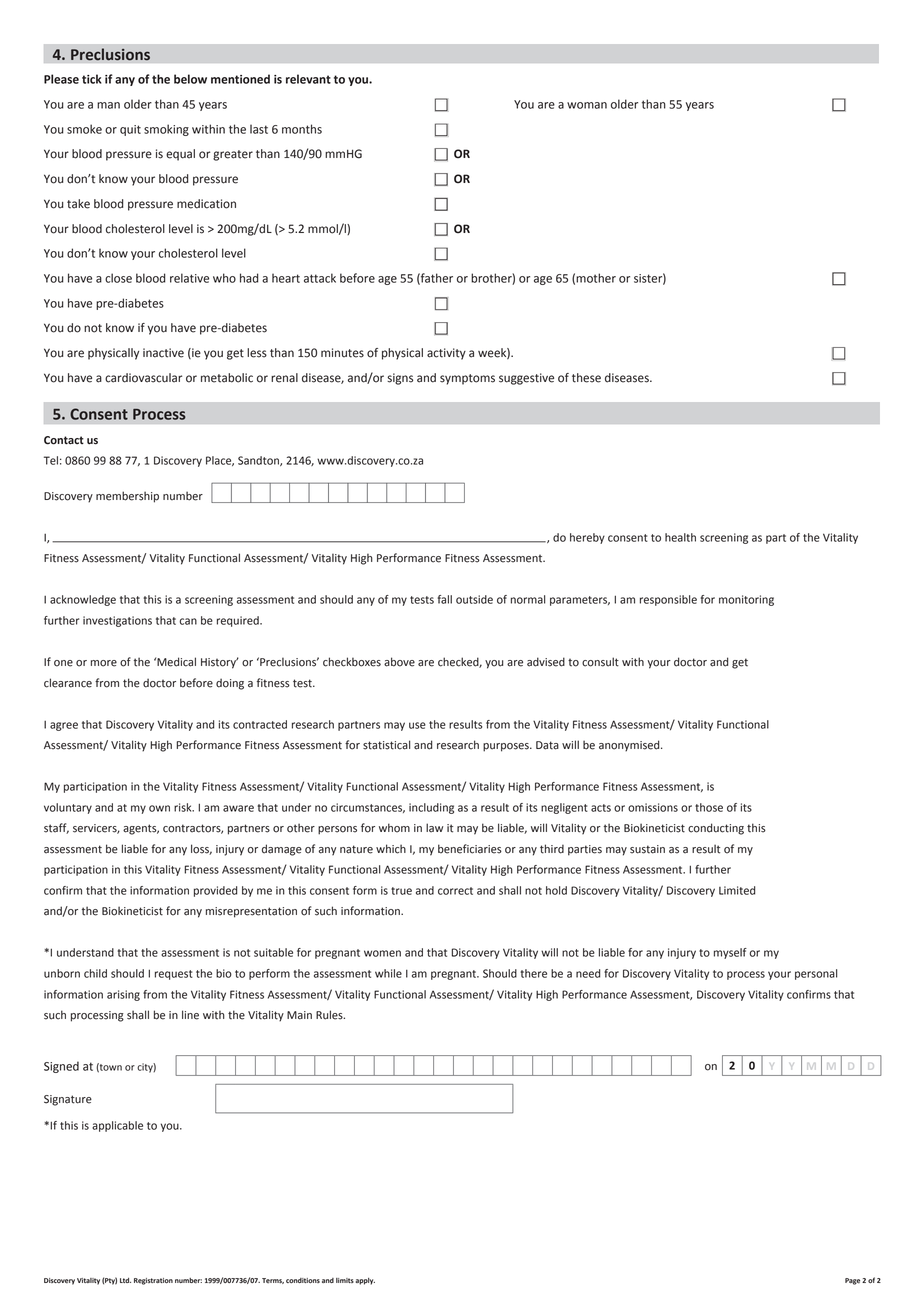 The height and width of the screenshot is (1308, 924). I want to click on monitoring, so click(746, 600).
